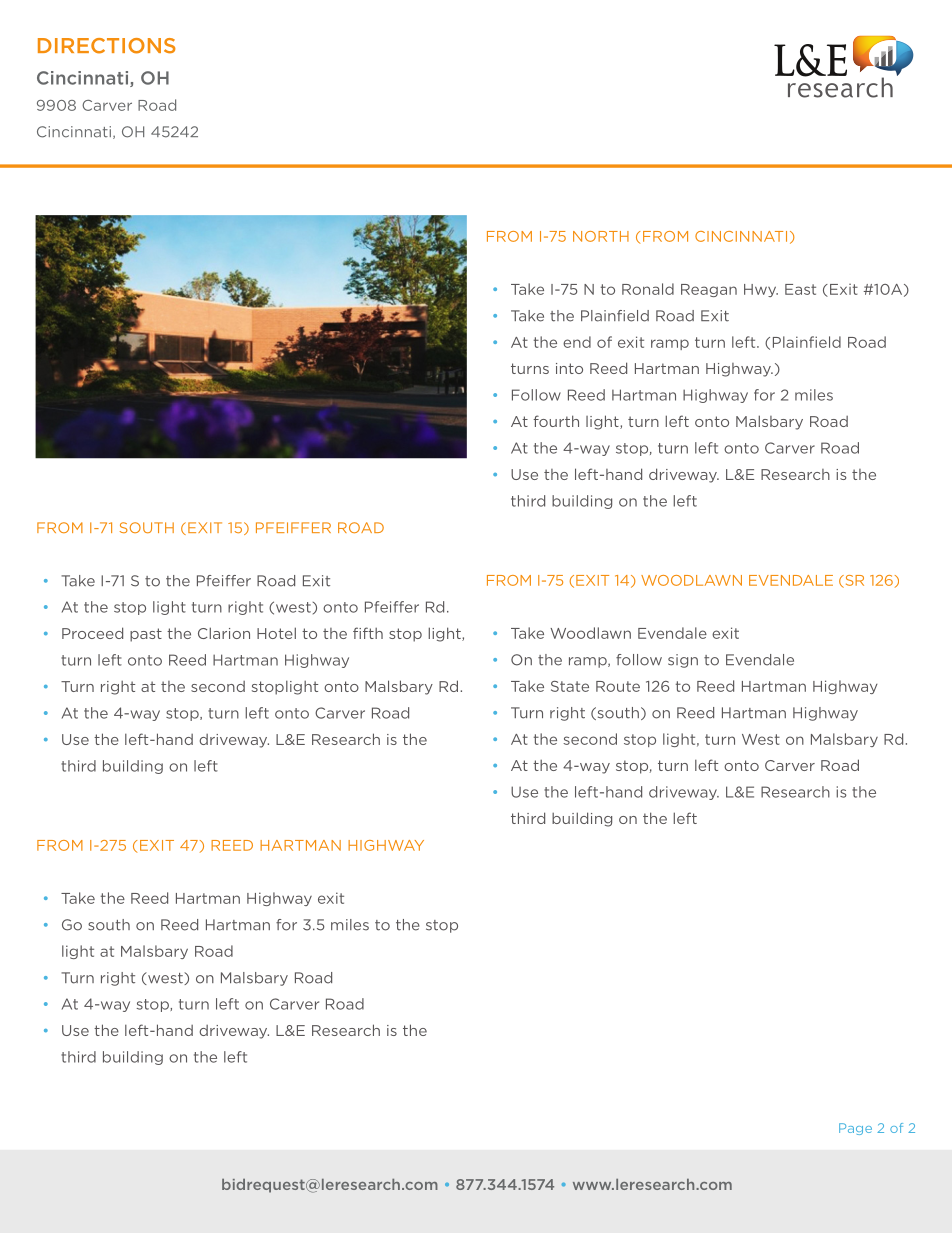 The image size is (952, 1233). What do you see at coordinates (601, 236) in the screenshot?
I see `NORTH` at bounding box center [601, 236].
